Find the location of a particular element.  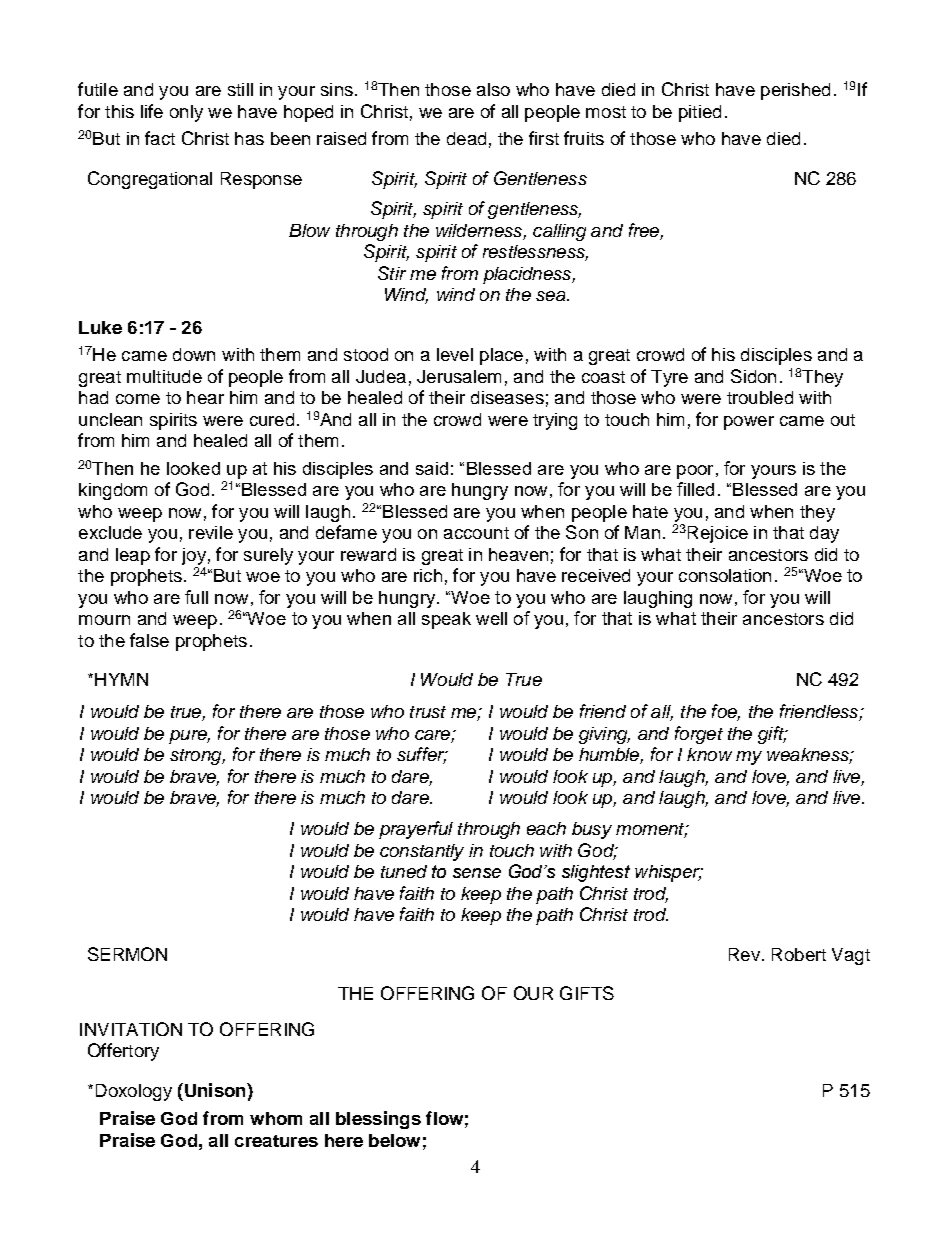

sense is located at coordinates (477, 873).
